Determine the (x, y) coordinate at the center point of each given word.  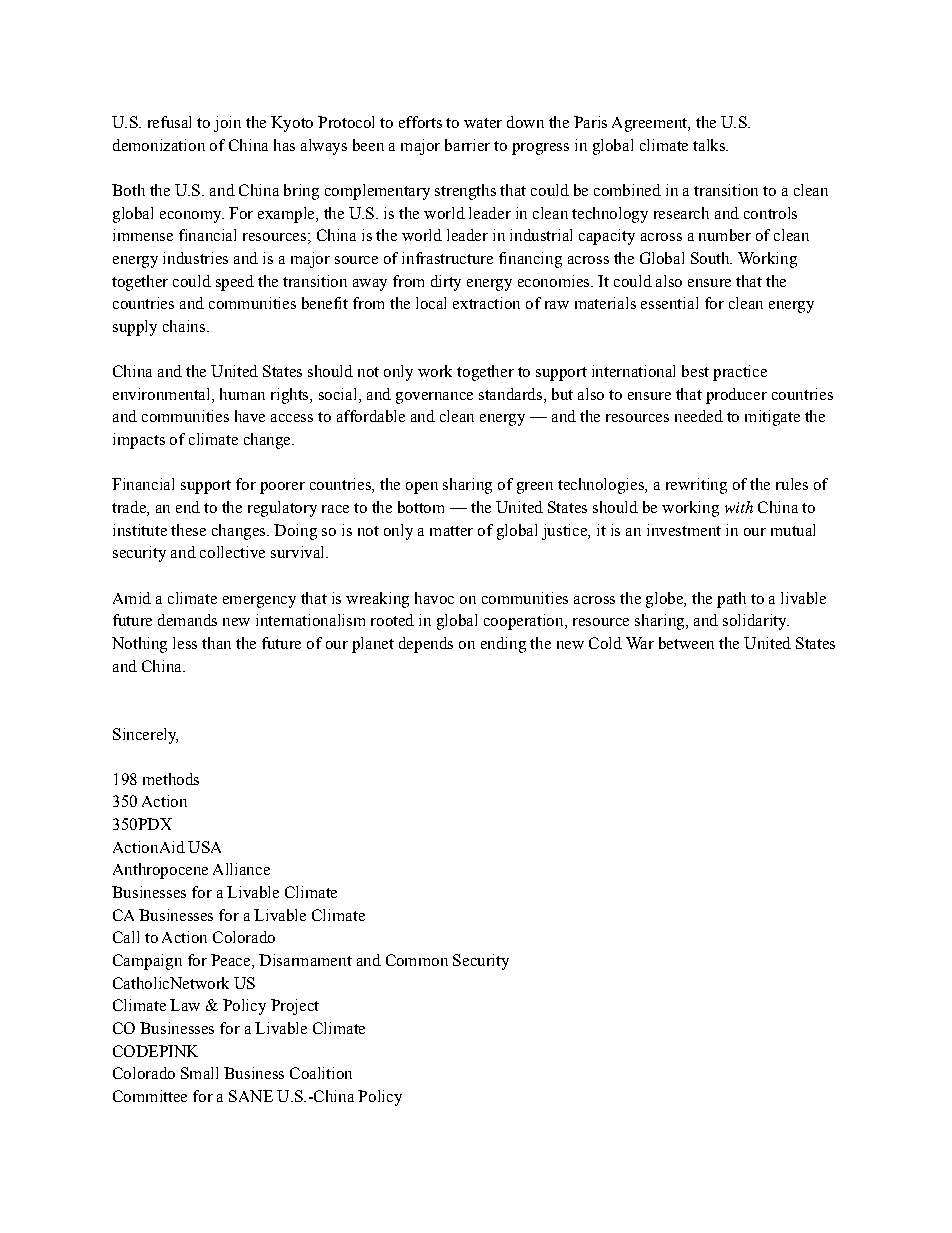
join (227, 124)
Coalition (321, 1073)
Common (417, 960)
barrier (467, 145)
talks (710, 145)
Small (199, 1073)
